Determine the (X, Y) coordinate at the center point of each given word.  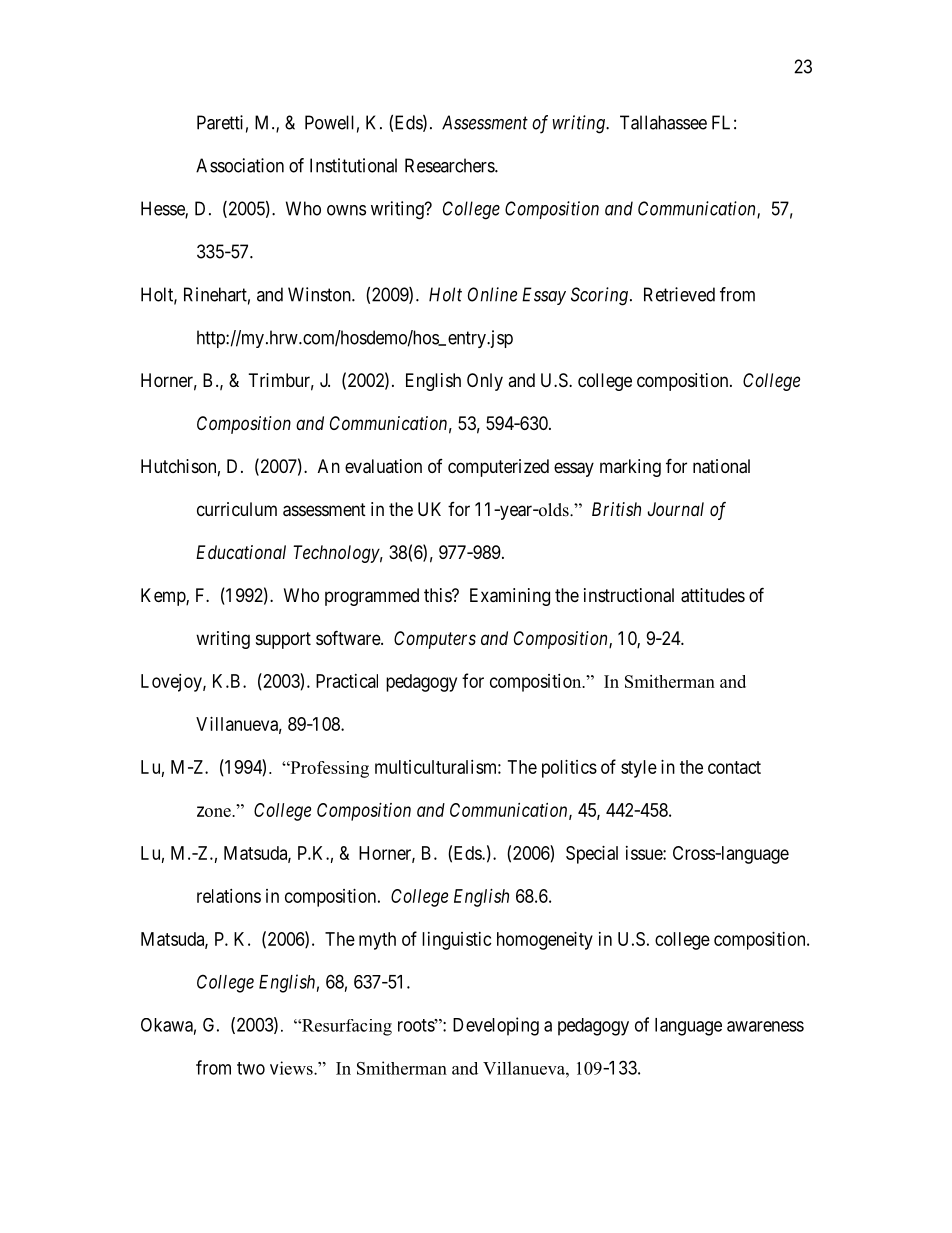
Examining (510, 597)
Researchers (450, 165)
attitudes (713, 595)
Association (240, 165)
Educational (241, 552)
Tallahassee (663, 122)
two (251, 1068)
